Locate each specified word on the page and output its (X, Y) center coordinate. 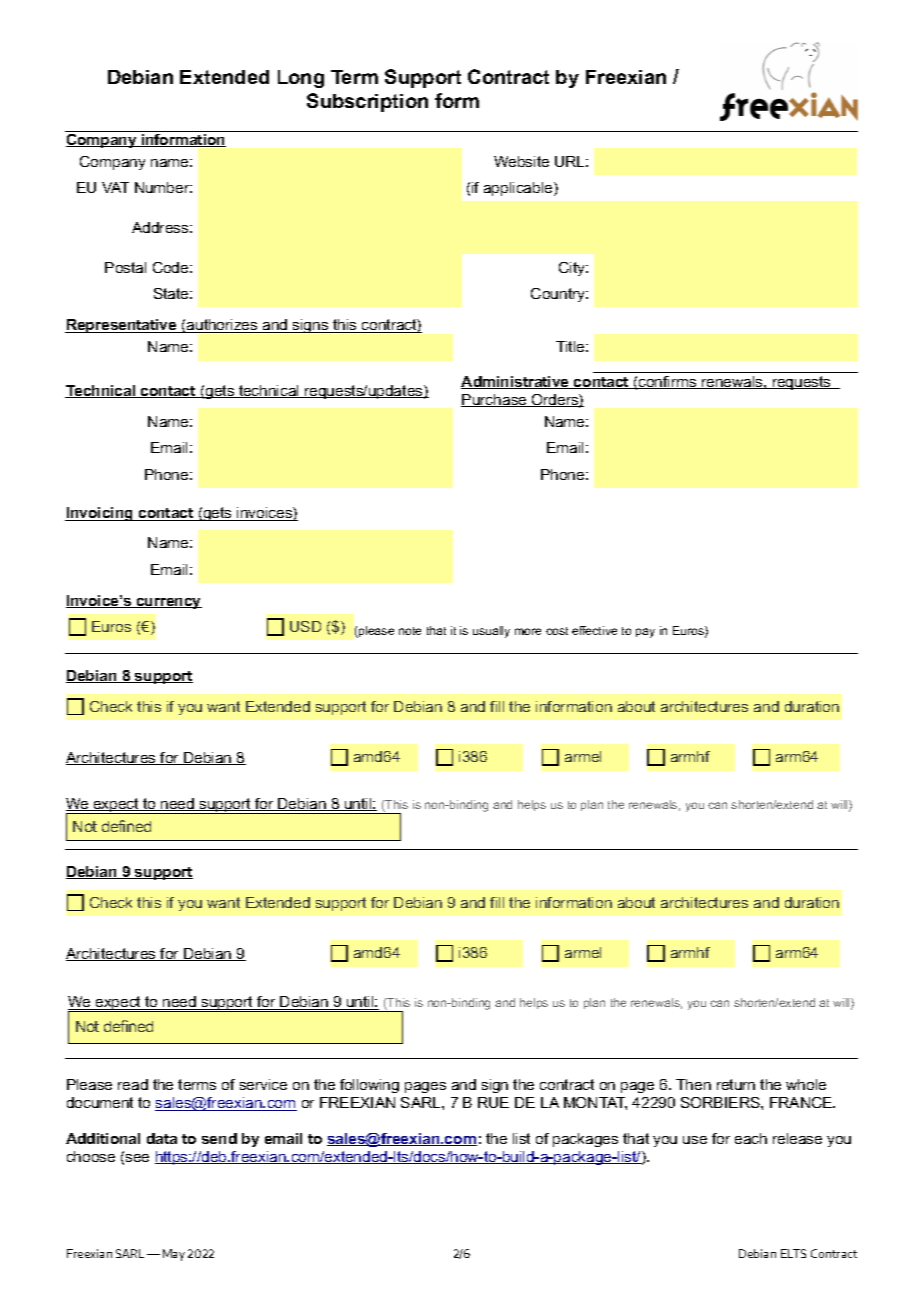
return (736, 1084)
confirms (668, 382)
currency (168, 603)
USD (305, 626)
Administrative (516, 382)
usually (491, 632)
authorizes (222, 326)
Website (521, 161)
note (410, 631)
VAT (115, 187)
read (133, 1084)
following (369, 1086)
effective (594, 630)
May (174, 1255)
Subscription (367, 102)
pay (645, 633)
